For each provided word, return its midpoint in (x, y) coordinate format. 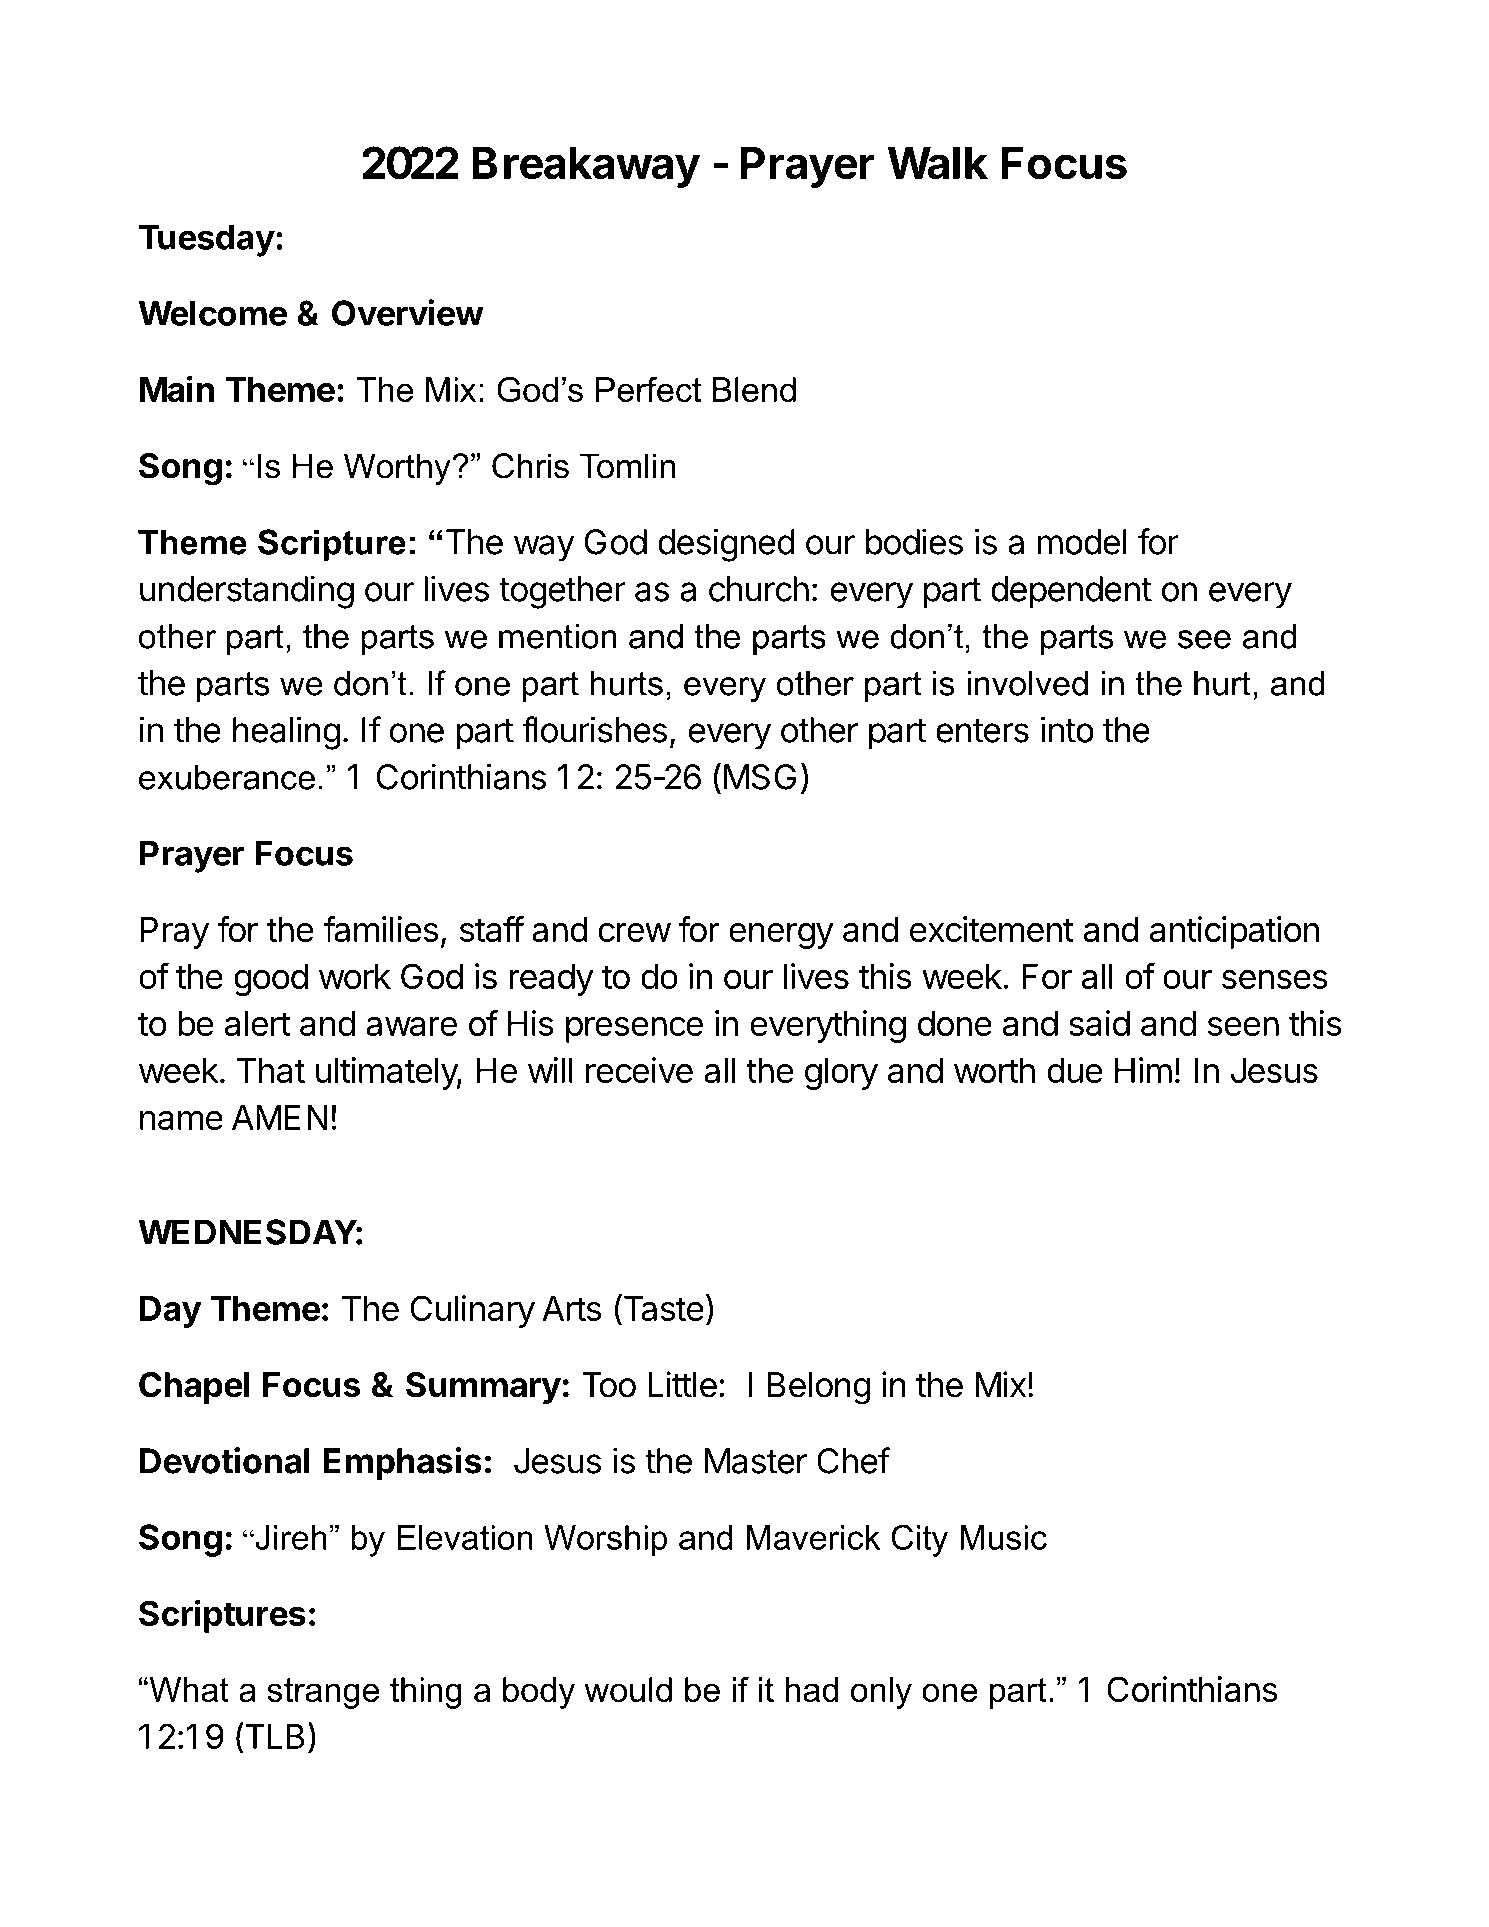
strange (323, 1693)
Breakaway (586, 167)
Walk (937, 163)
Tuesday (207, 240)
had (811, 1689)
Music (1003, 1537)
